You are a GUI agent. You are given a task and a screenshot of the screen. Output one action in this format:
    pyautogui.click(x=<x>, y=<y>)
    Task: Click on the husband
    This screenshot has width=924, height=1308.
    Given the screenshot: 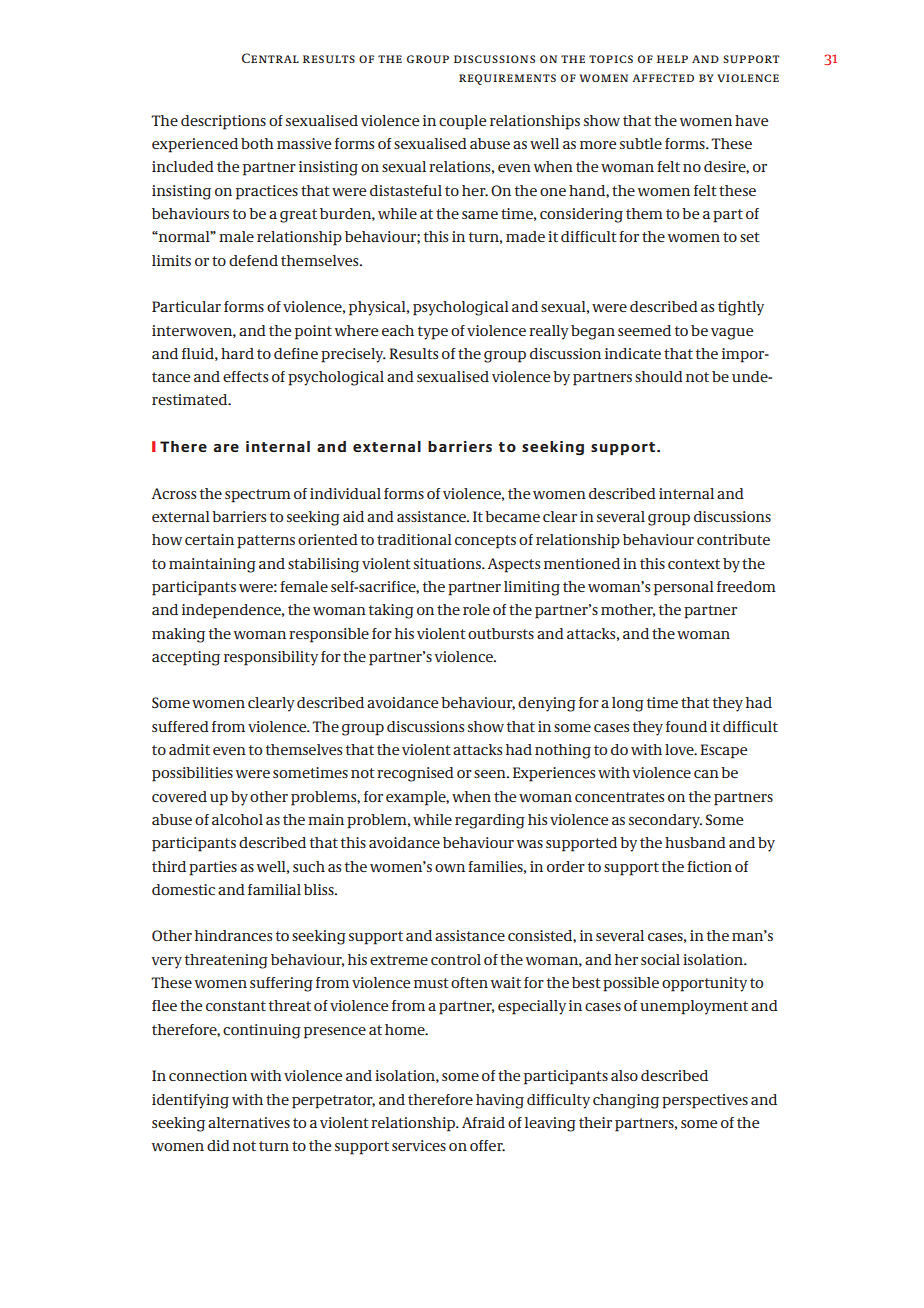 What is the action you would take?
    pyautogui.click(x=695, y=842)
